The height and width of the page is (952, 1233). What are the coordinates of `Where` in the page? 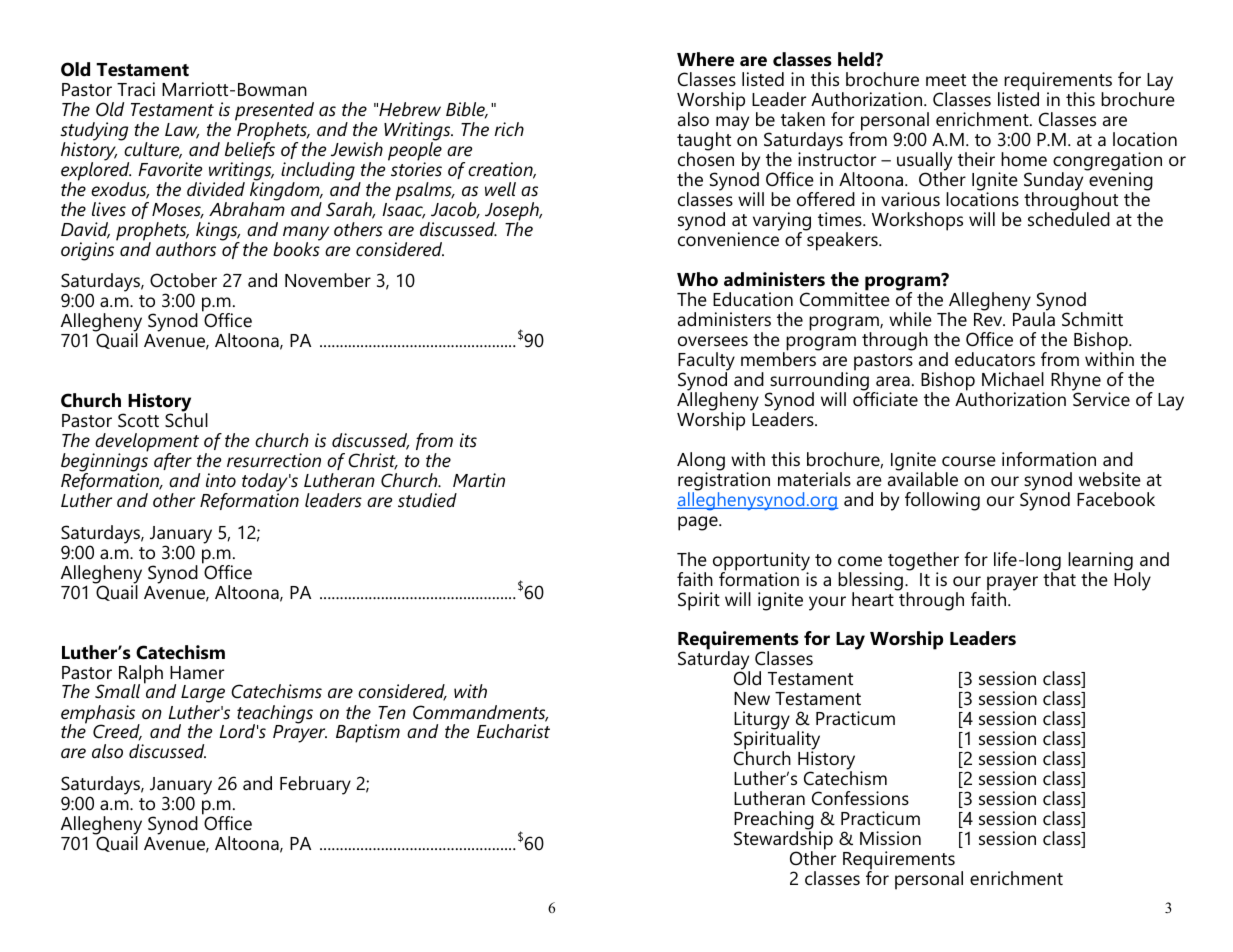 It's located at (705, 59).
